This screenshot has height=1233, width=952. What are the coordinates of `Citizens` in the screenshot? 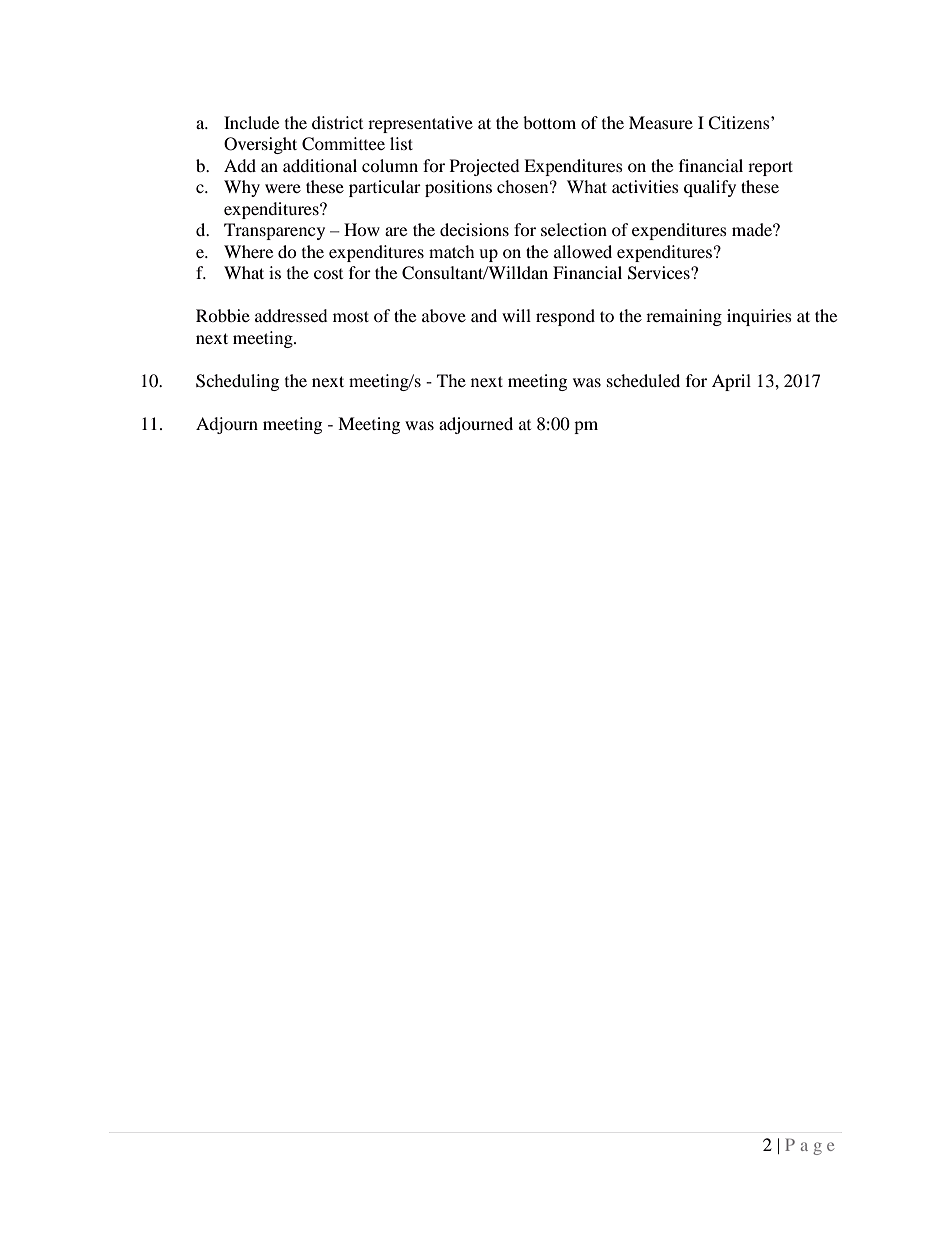 It's located at (740, 123).
